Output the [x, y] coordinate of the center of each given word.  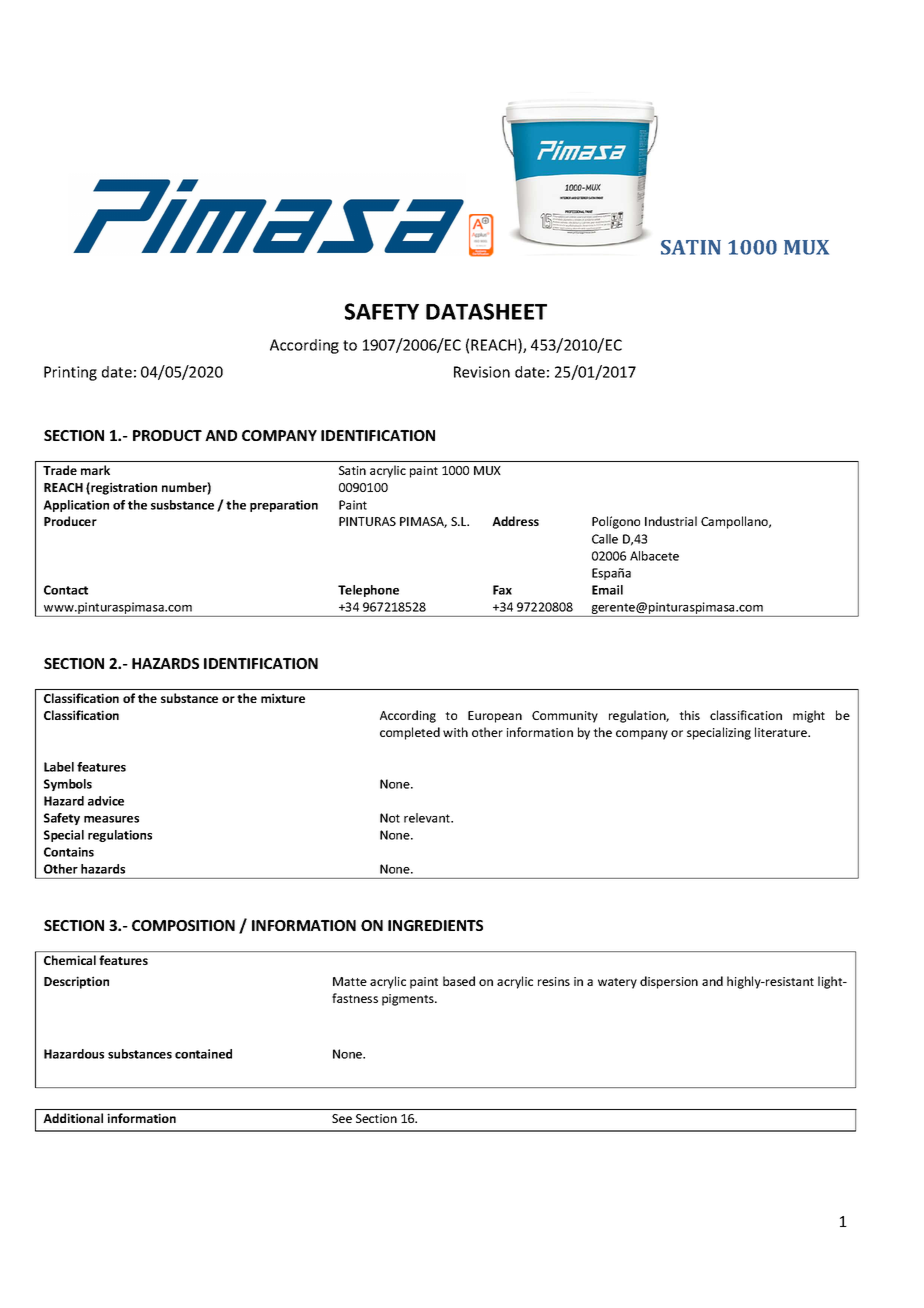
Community [565, 717]
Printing [70, 373]
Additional [73, 1118]
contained [203, 1054]
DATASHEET [486, 311]
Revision [482, 372]
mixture [283, 698]
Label [59, 767]
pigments [409, 1000]
